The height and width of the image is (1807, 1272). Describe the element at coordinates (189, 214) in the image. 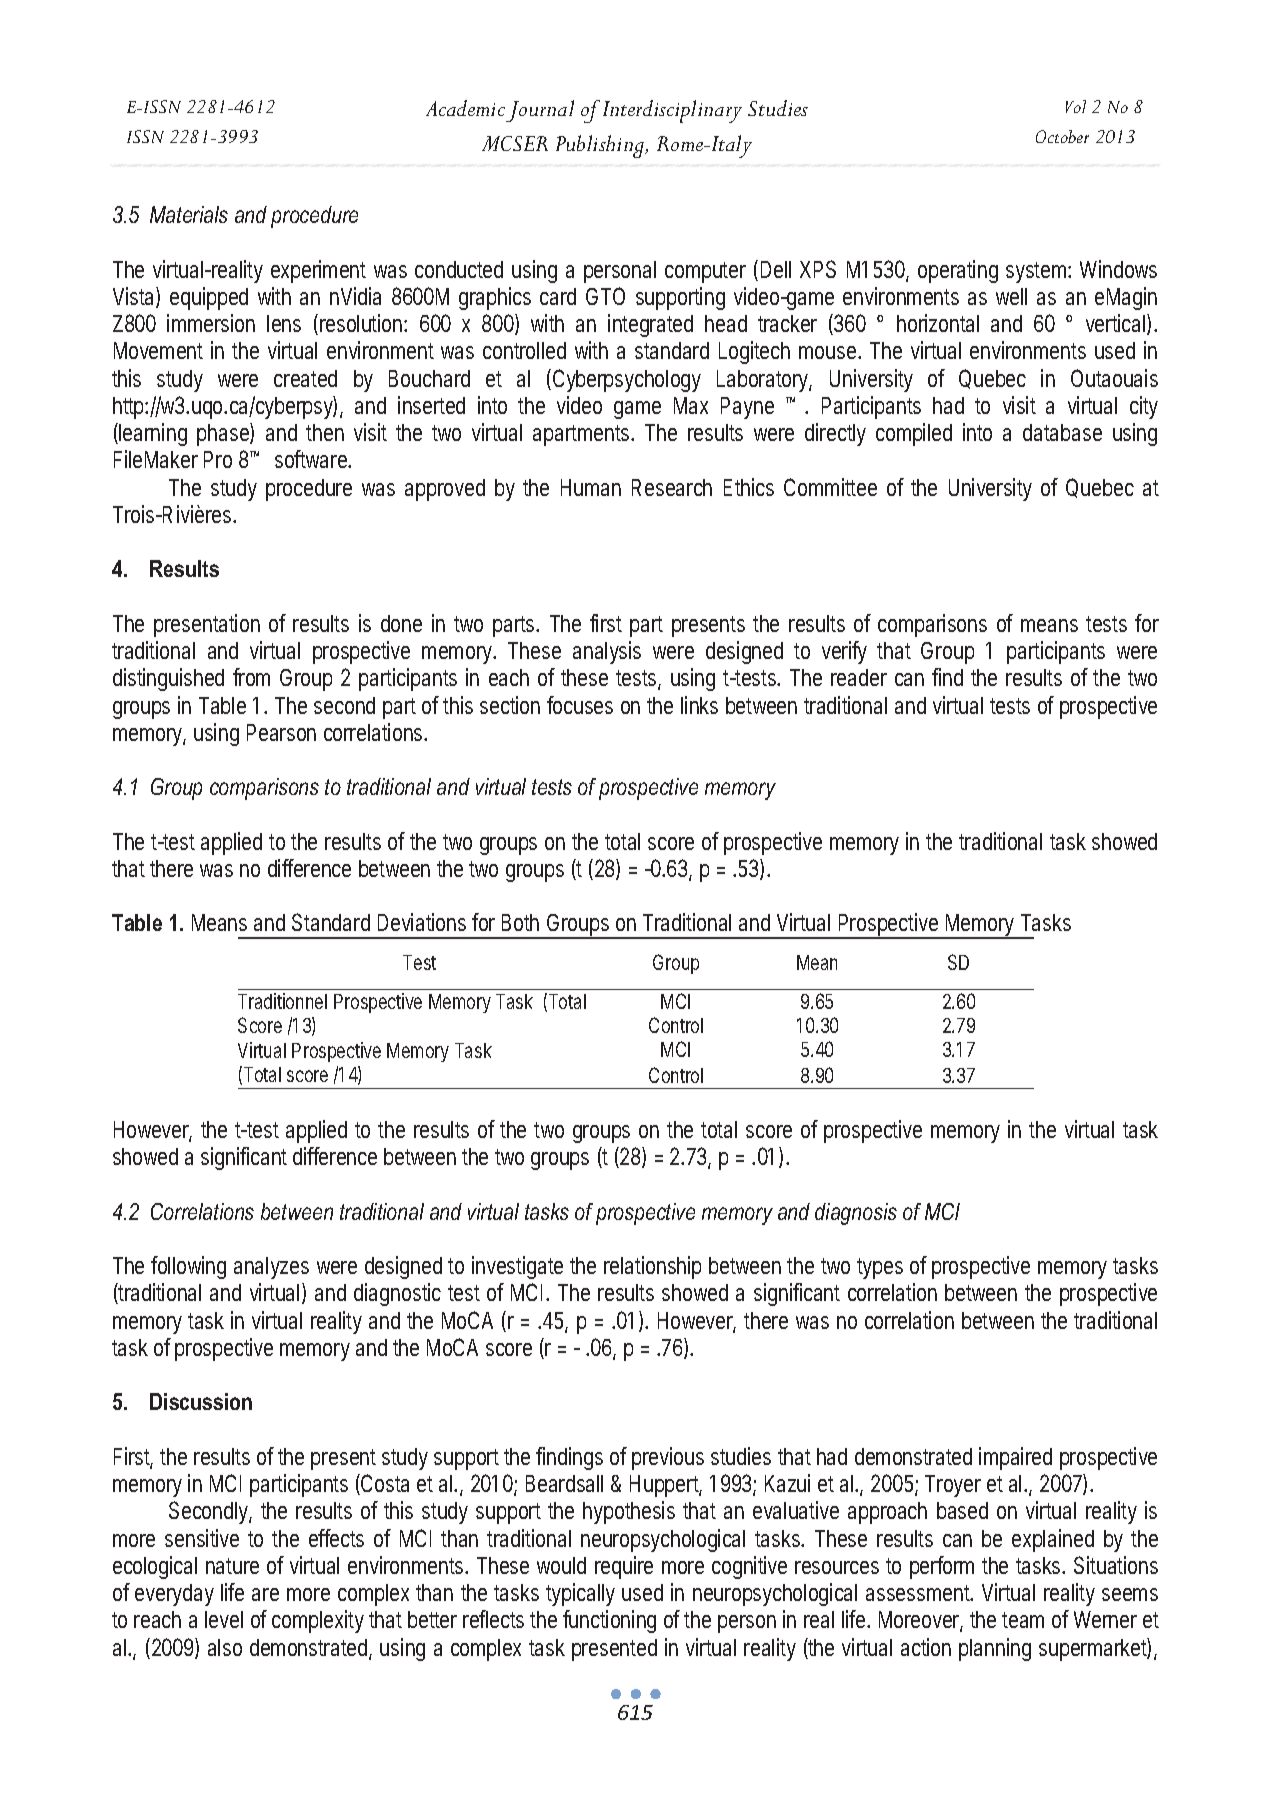

I see `Materials` at that location.
